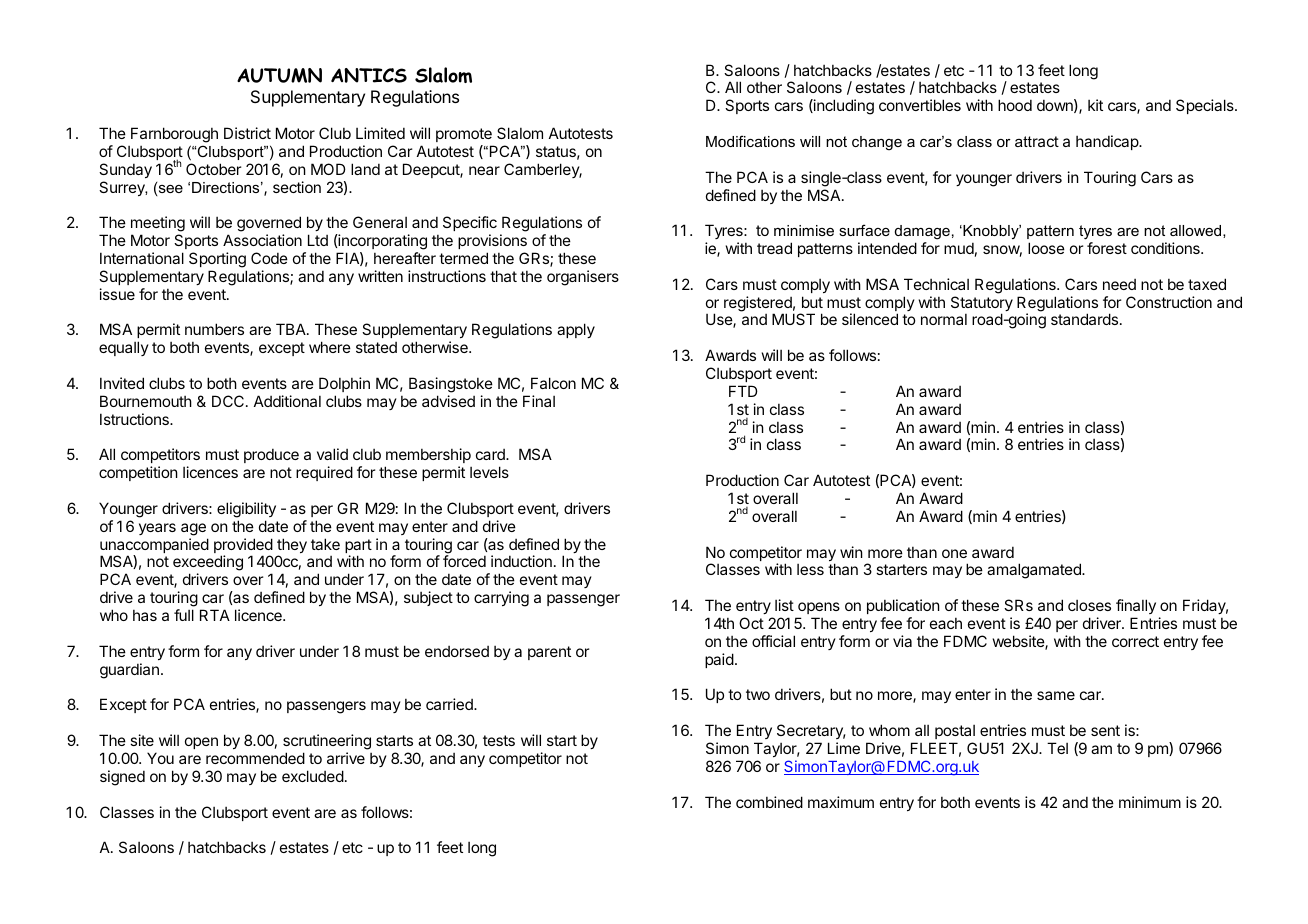 This image has width=1308, height=924. What do you see at coordinates (743, 391) in the image?
I see `FTD` at bounding box center [743, 391].
